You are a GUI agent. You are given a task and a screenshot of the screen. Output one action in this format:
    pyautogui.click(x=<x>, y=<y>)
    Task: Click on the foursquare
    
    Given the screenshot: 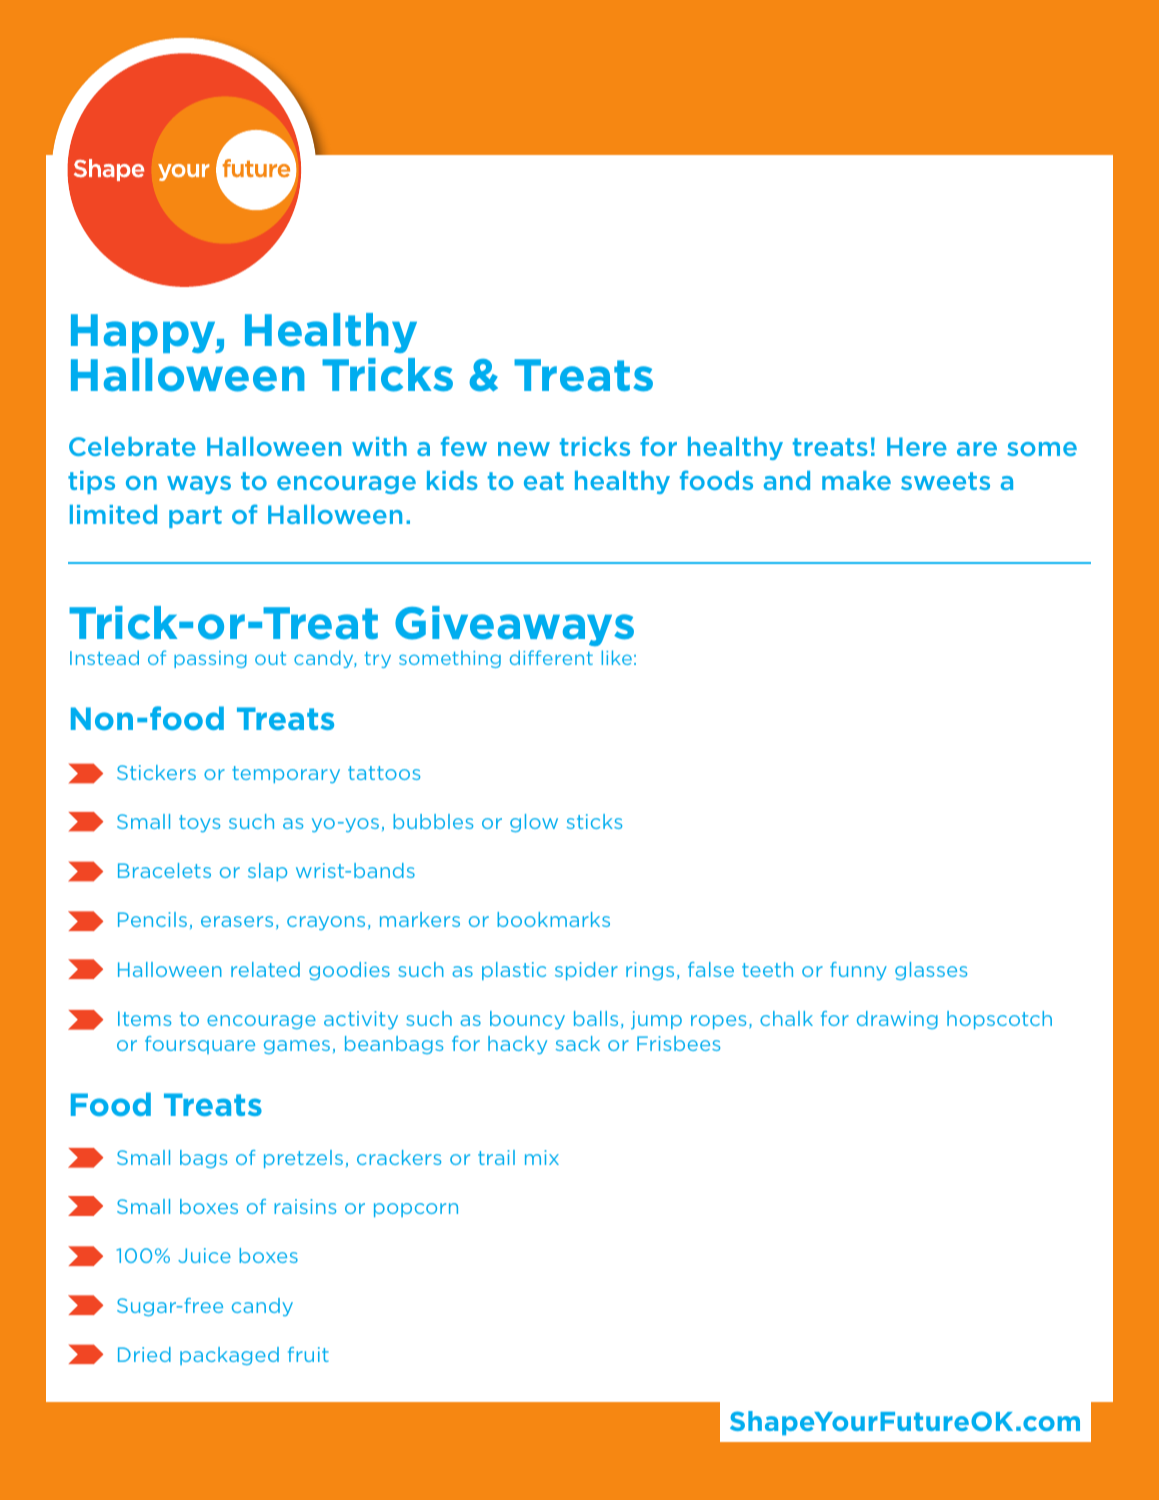 What is the action you would take?
    pyautogui.click(x=200, y=1045)
